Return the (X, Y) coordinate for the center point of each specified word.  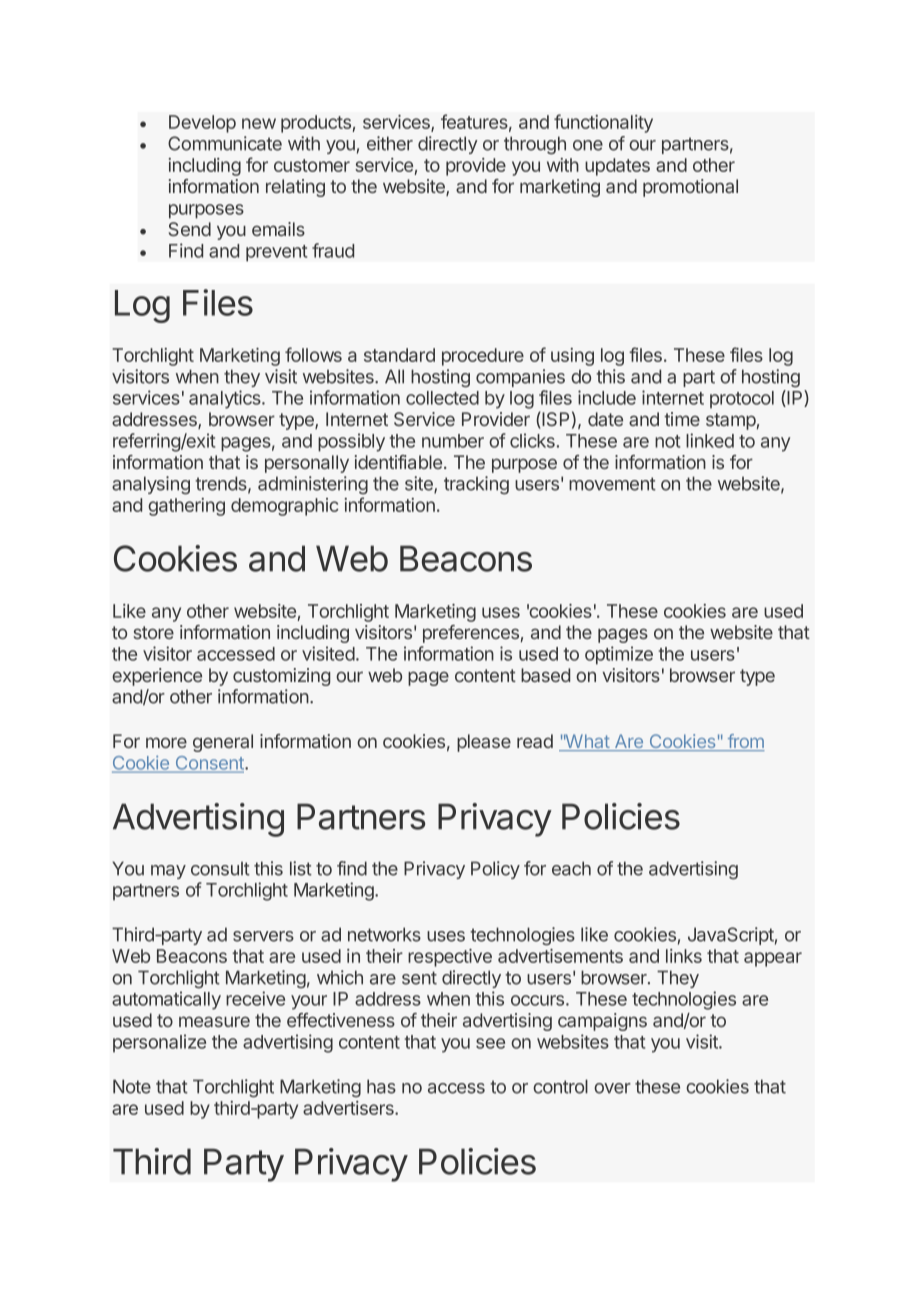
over (612, 1088)
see (490, 1043)
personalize (159, 1043)
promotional (690, 188)
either (390, 143)
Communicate (225, 143)
